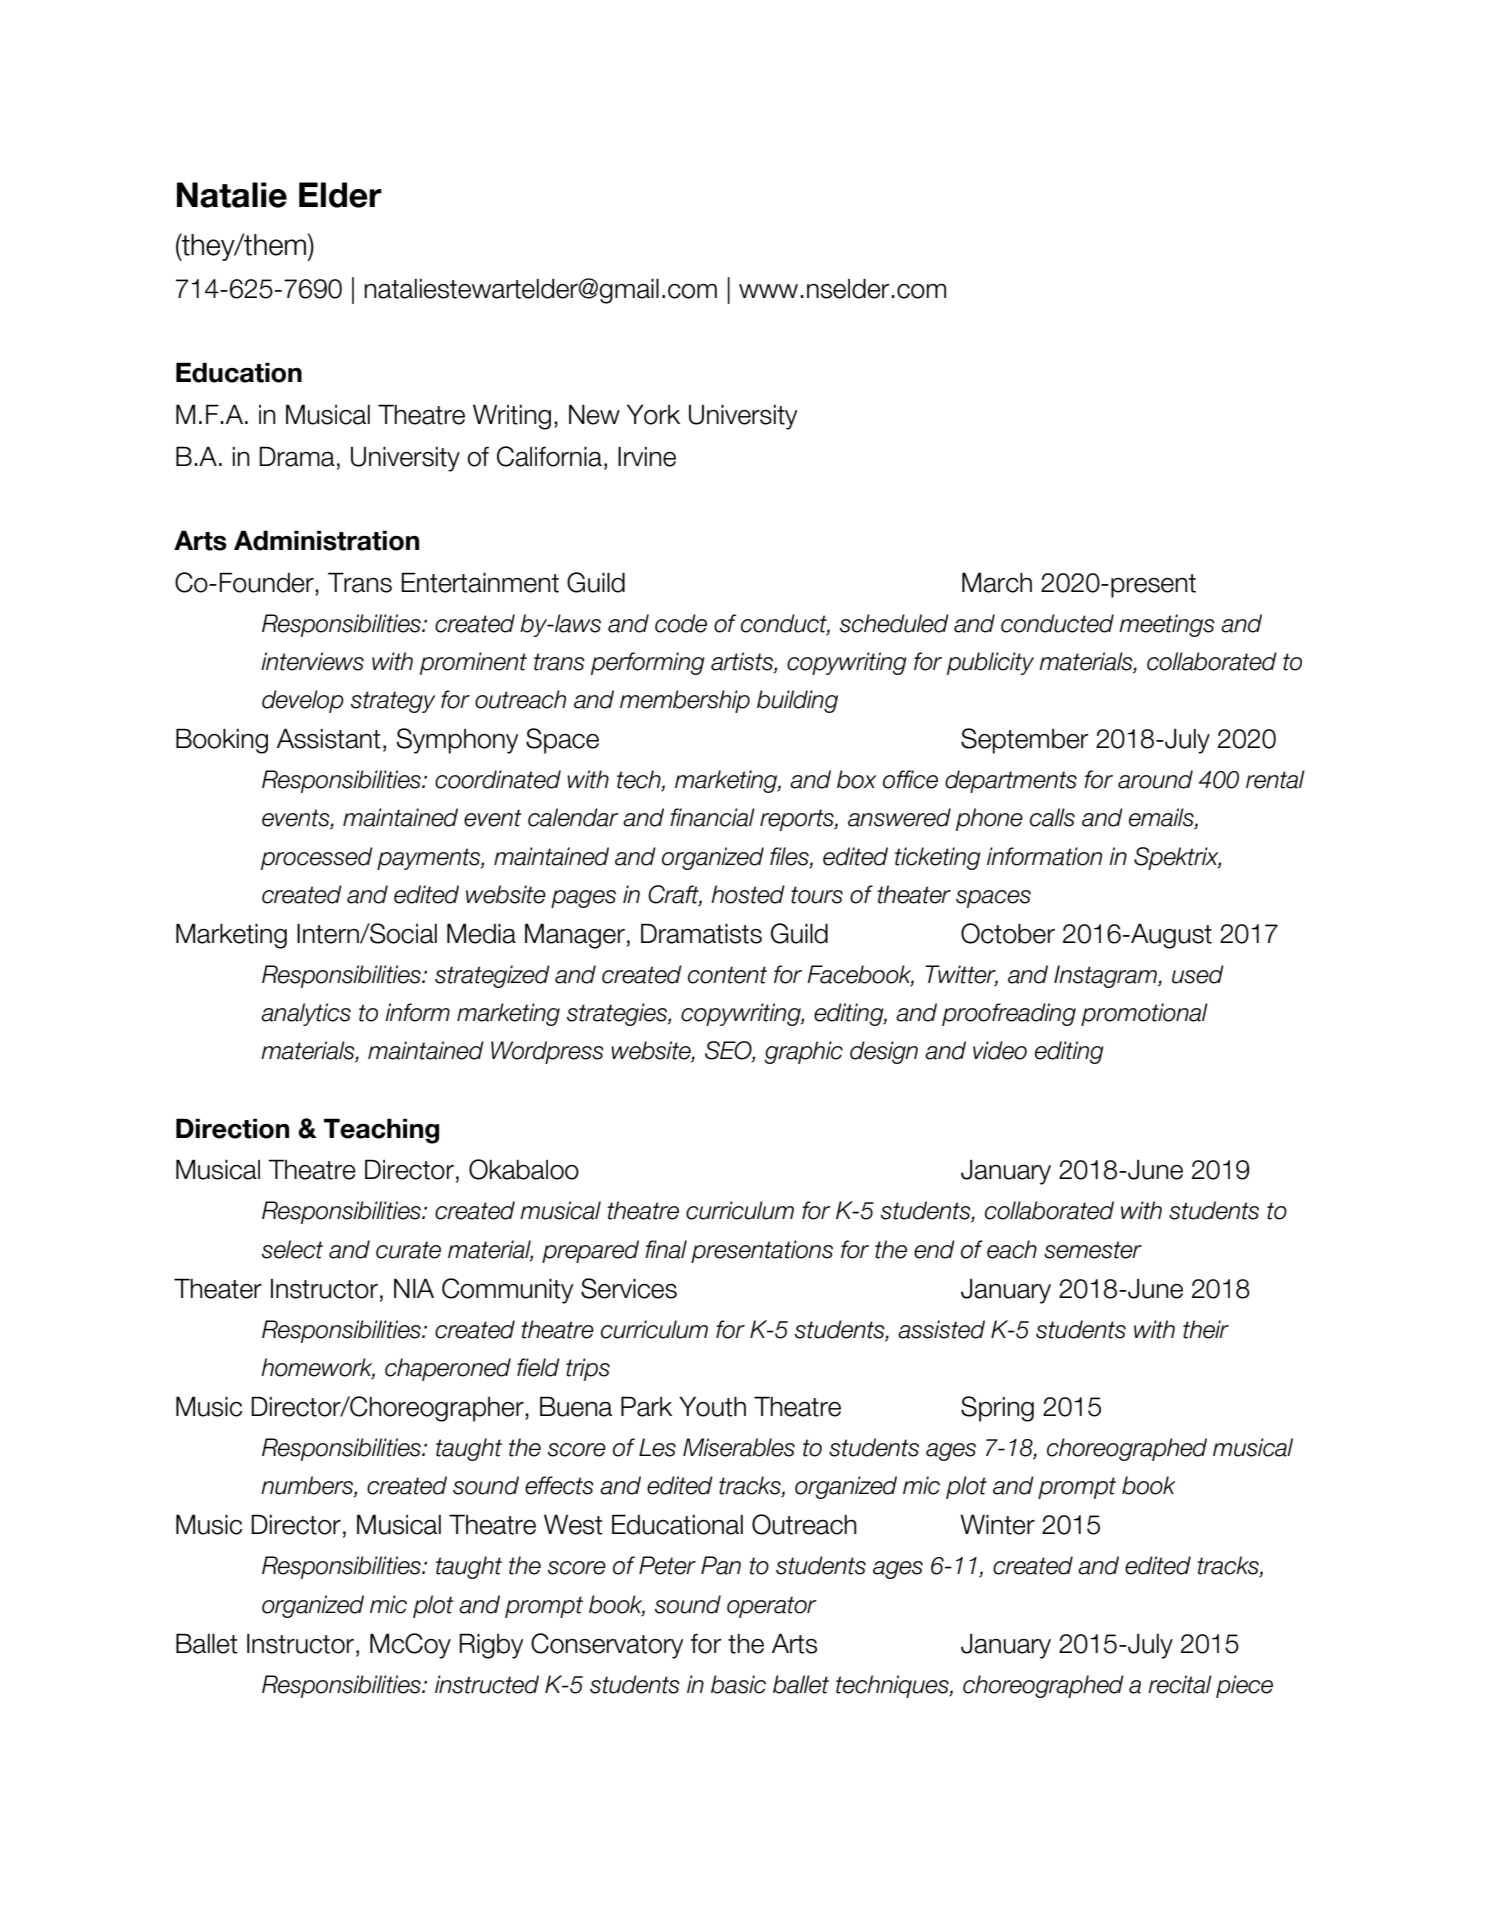  Describe the element at coordinates (790, 857) in the screenshot. I see `files` at that location.
